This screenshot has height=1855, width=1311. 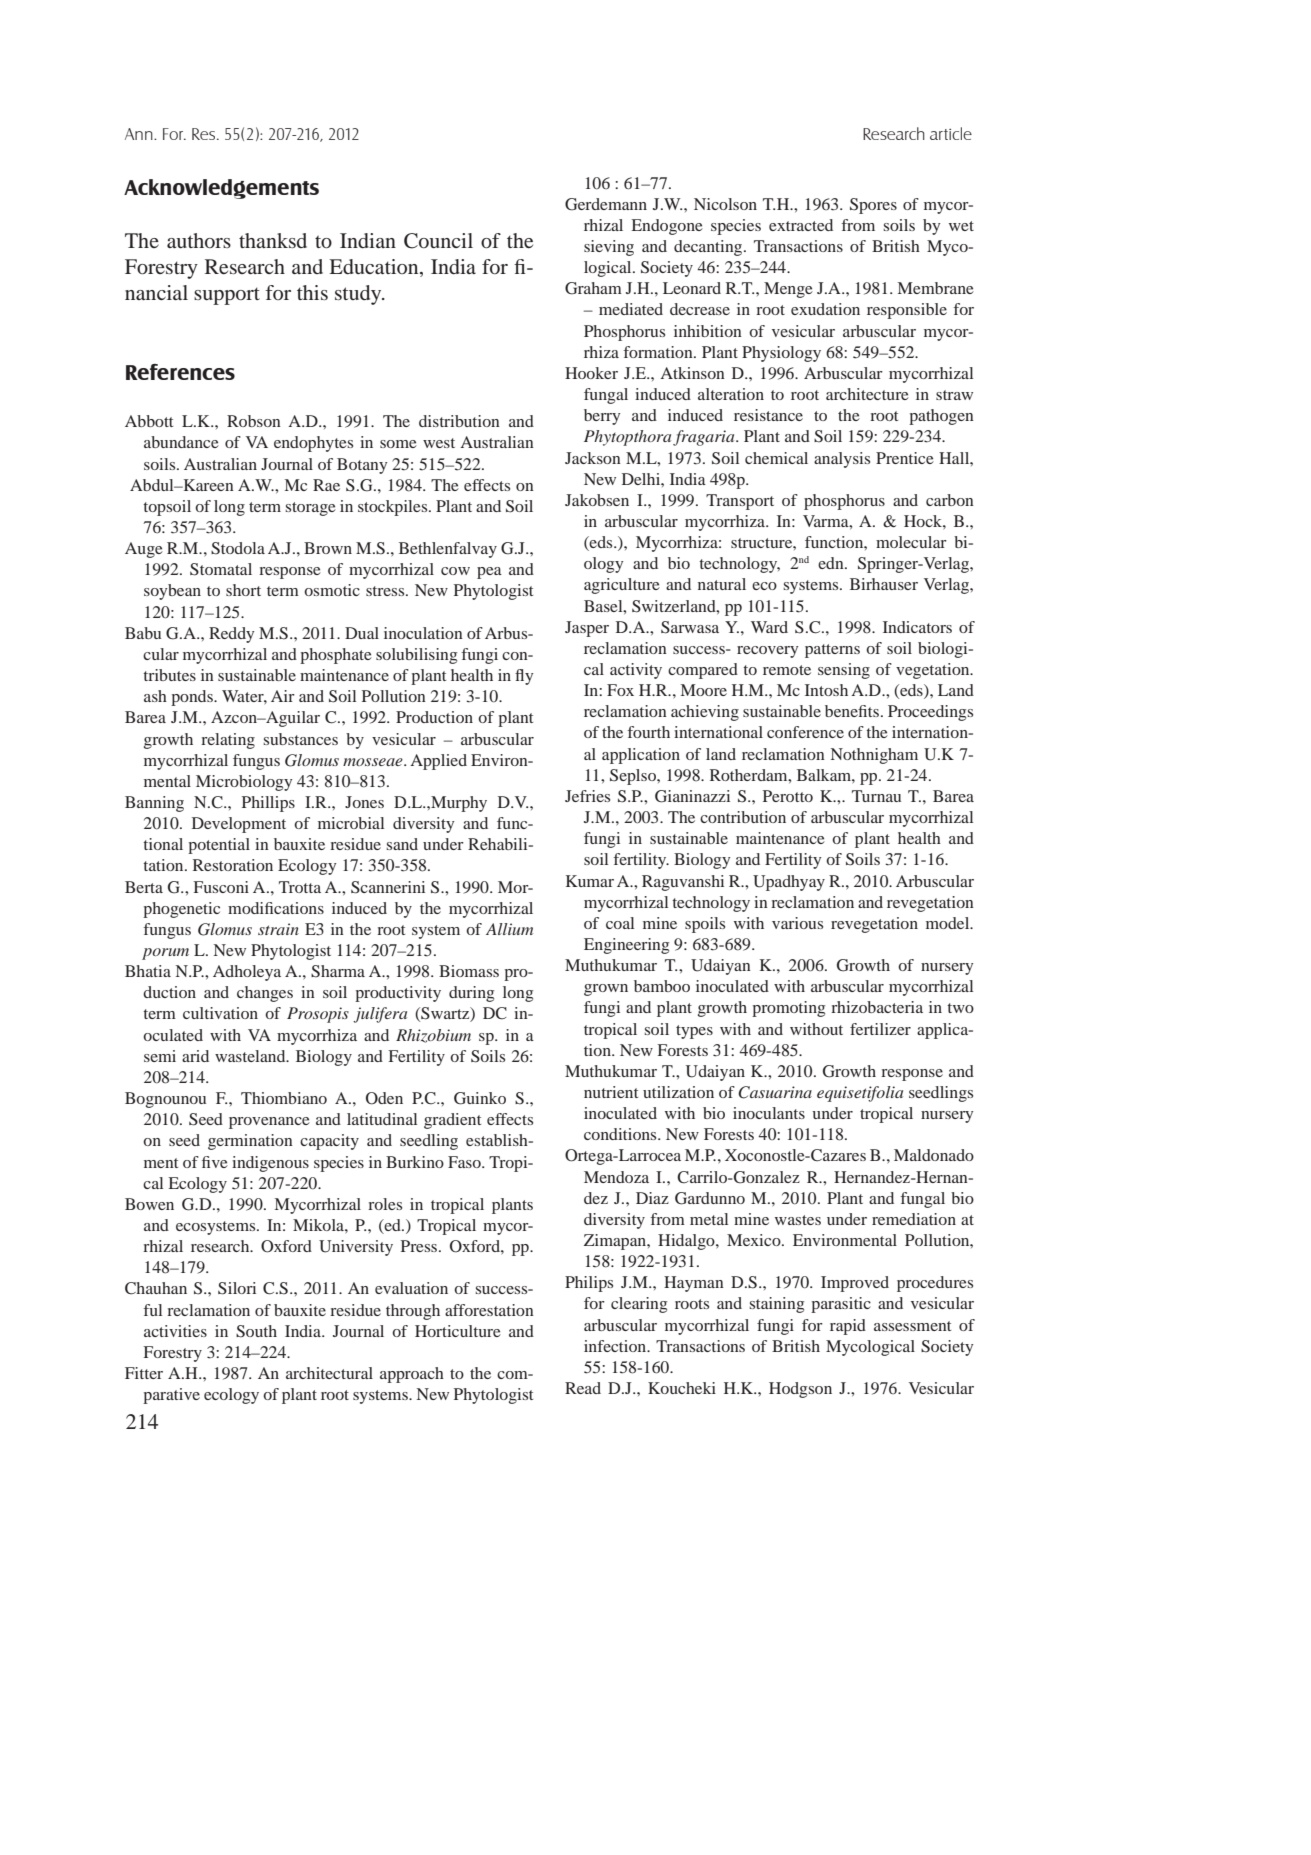 What do you see at coordinates (842, 460) in the screenshot?
I see `analysis` at bounding box center [842, 460].
